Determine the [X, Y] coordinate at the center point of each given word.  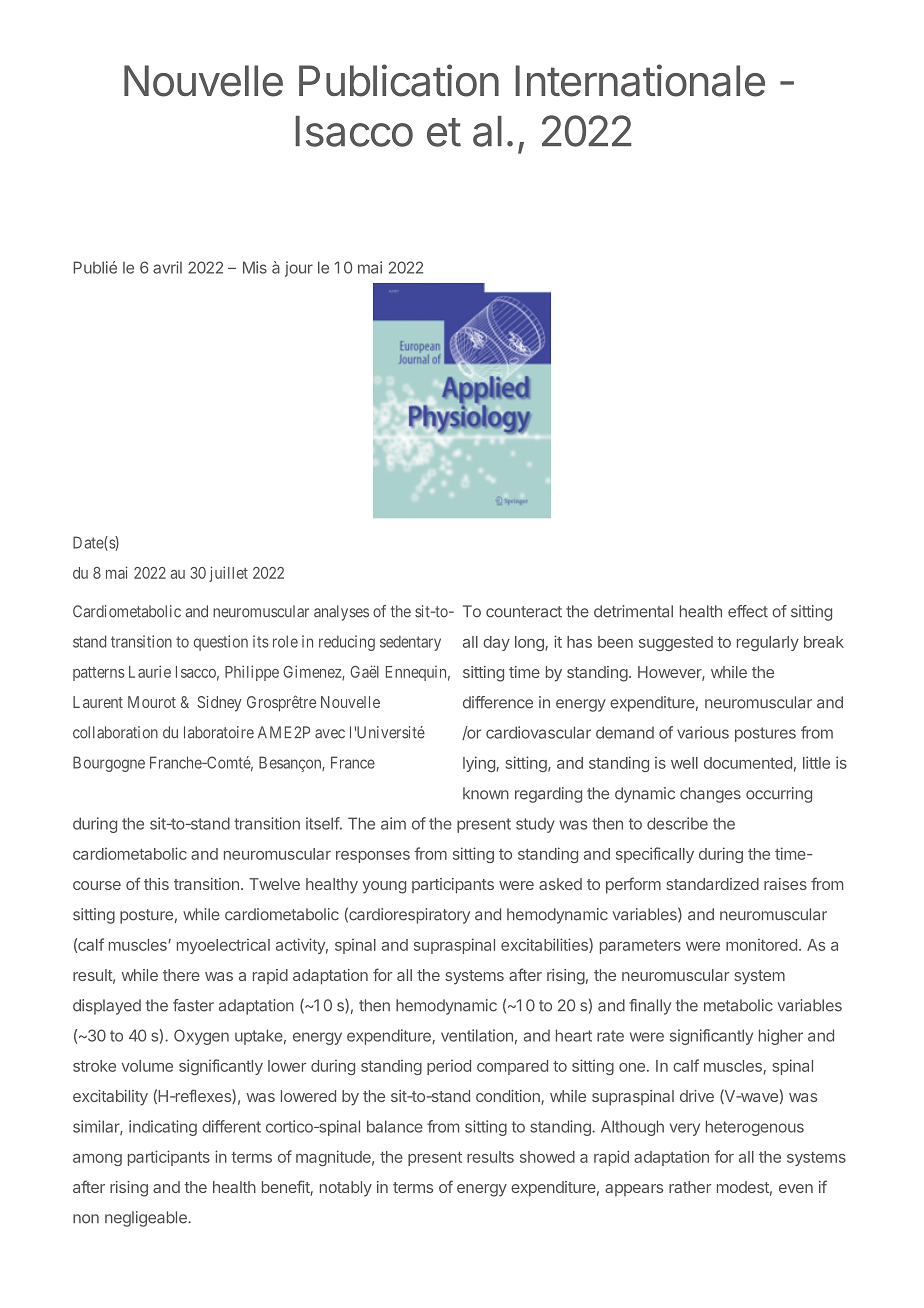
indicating [163, 1128]
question [221, 643]
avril [167, 267]
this [156, 884]
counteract [524, 612]
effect [748, 611]
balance [395, 1126]
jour [299, 269]
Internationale [640, 80]
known [486, 793]
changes [710, 795]
